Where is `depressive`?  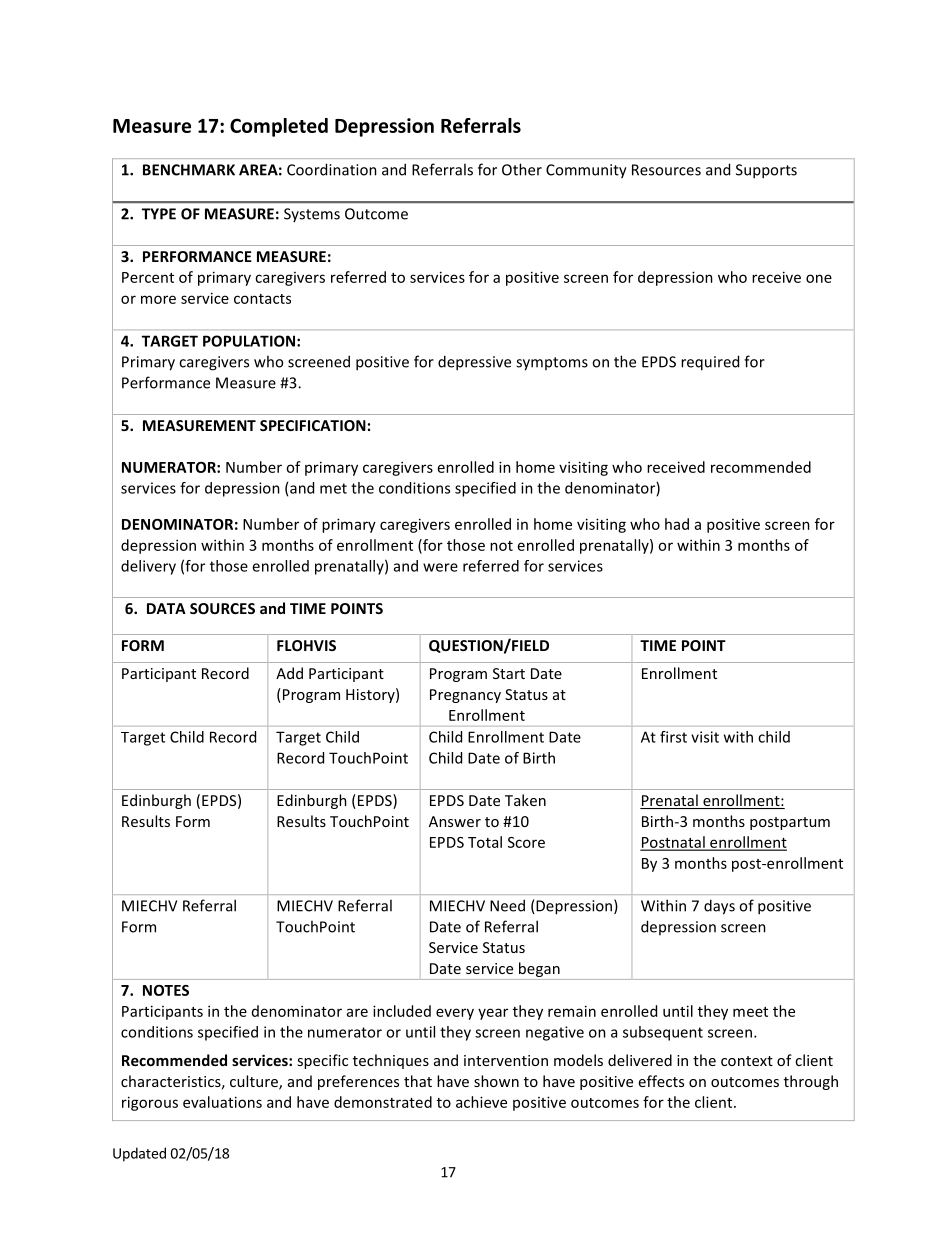
depressive is located at coordinates (474, 363).
